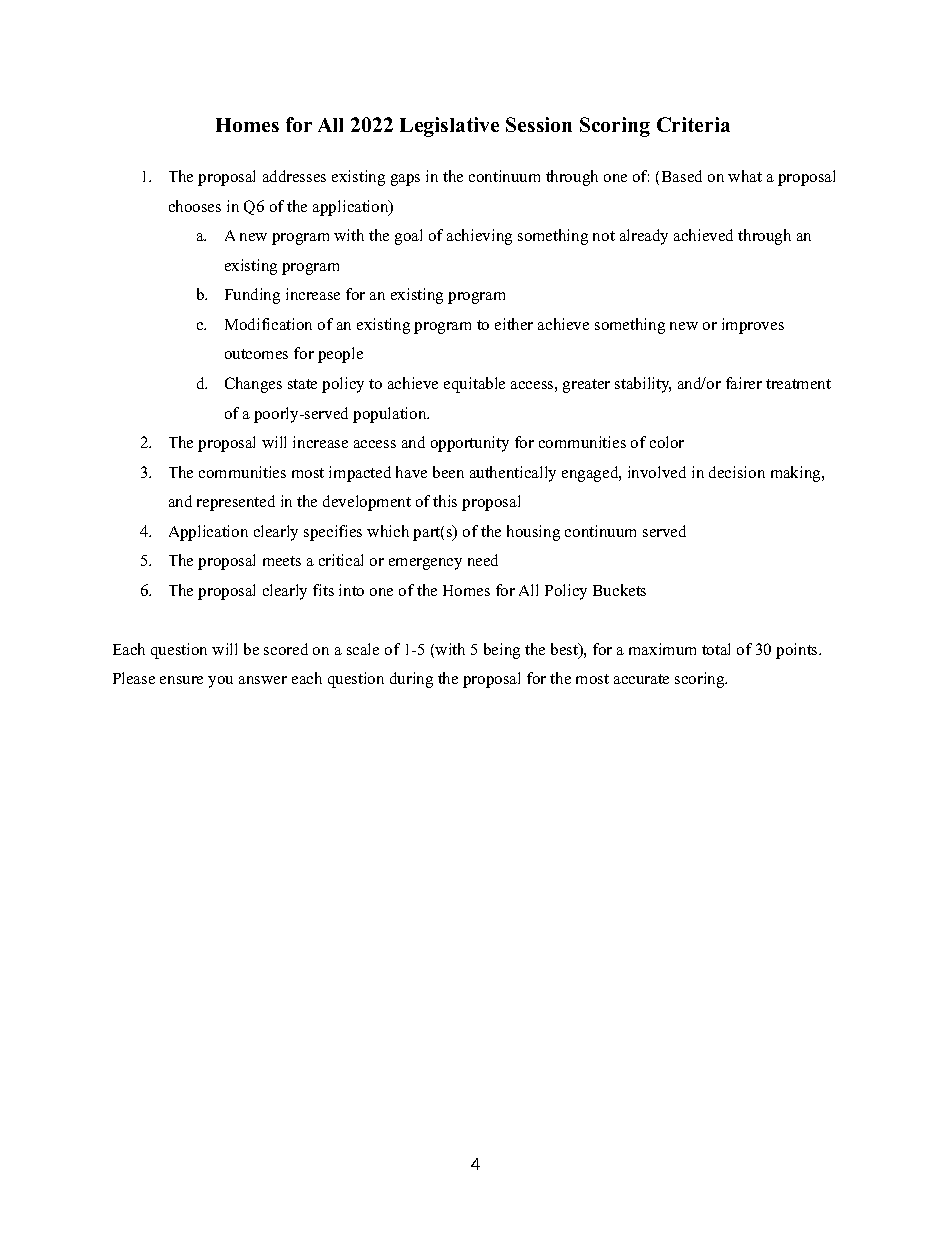  I want to click on equitable, so click(474, 385).
